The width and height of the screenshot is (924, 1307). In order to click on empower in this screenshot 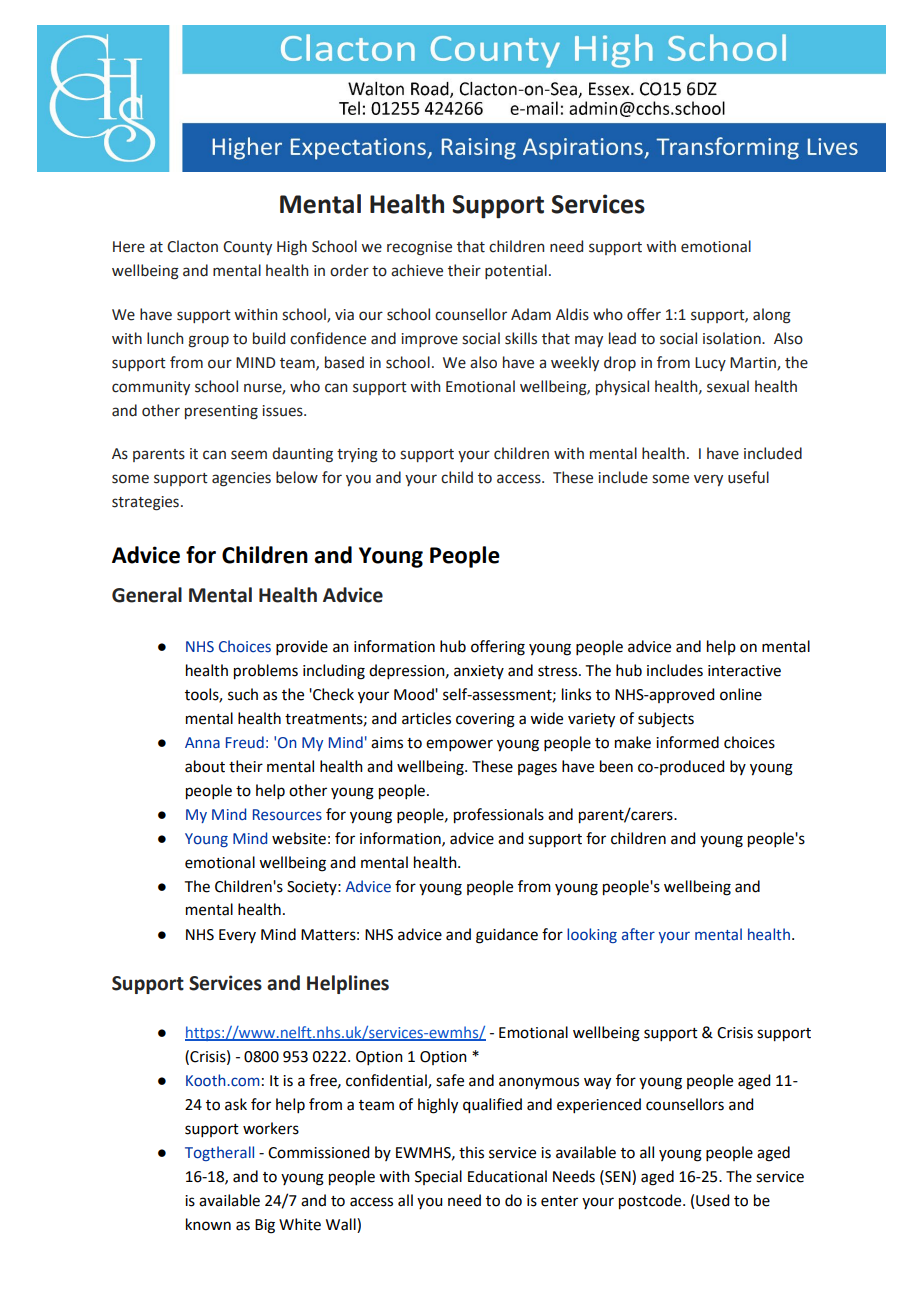, I will do `click(459, 745)`.
